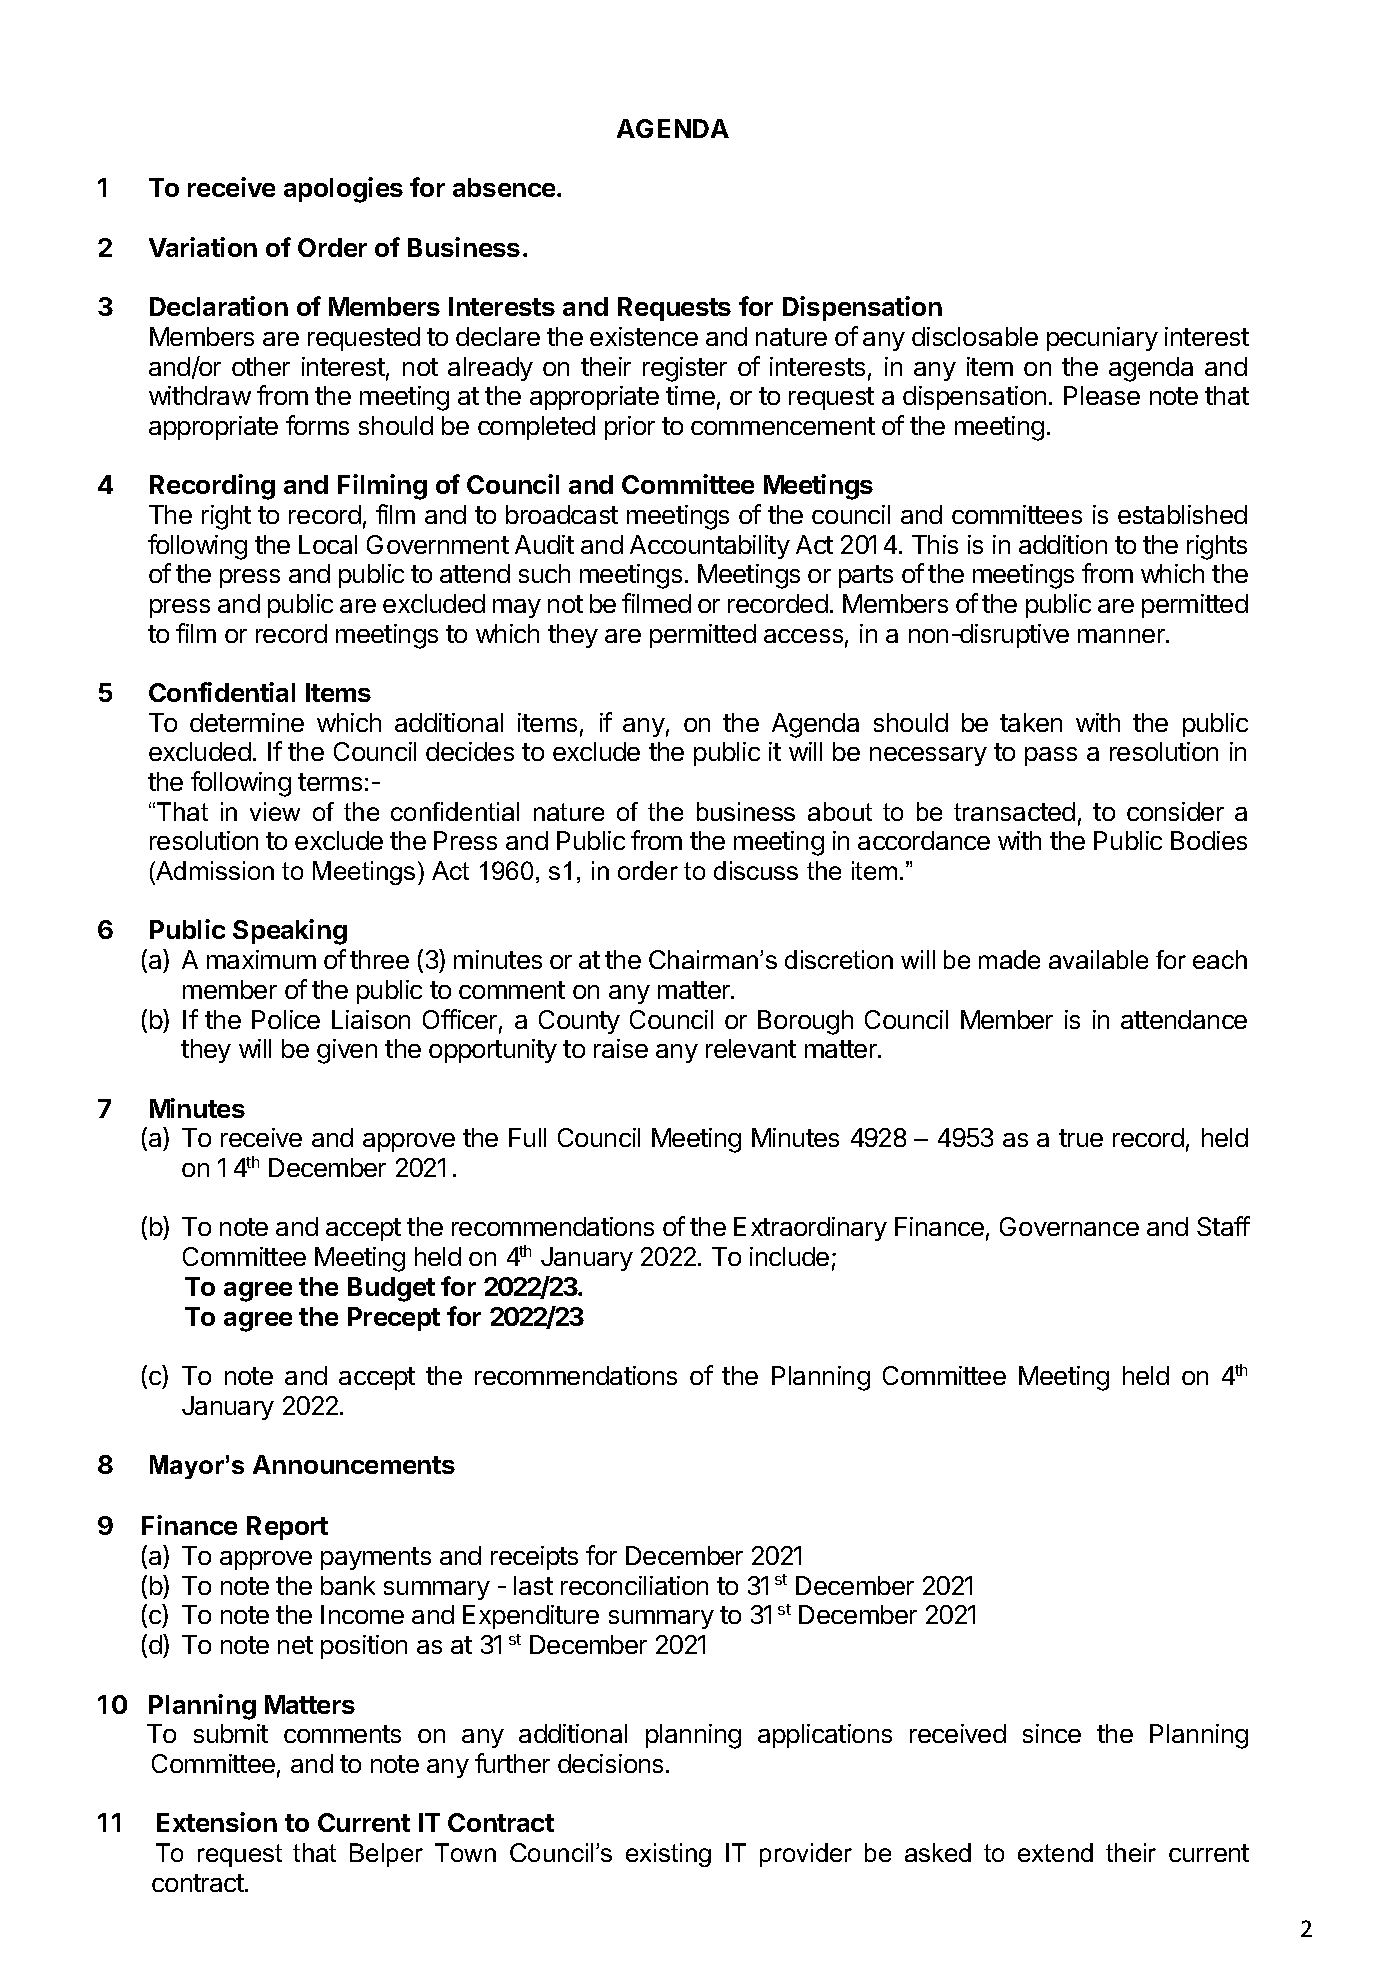 This document has height=1976, width=1398. What do you see at coordinates (217, 1822) in the document?
I see `Extension` at bounding box center [217, 1822].
